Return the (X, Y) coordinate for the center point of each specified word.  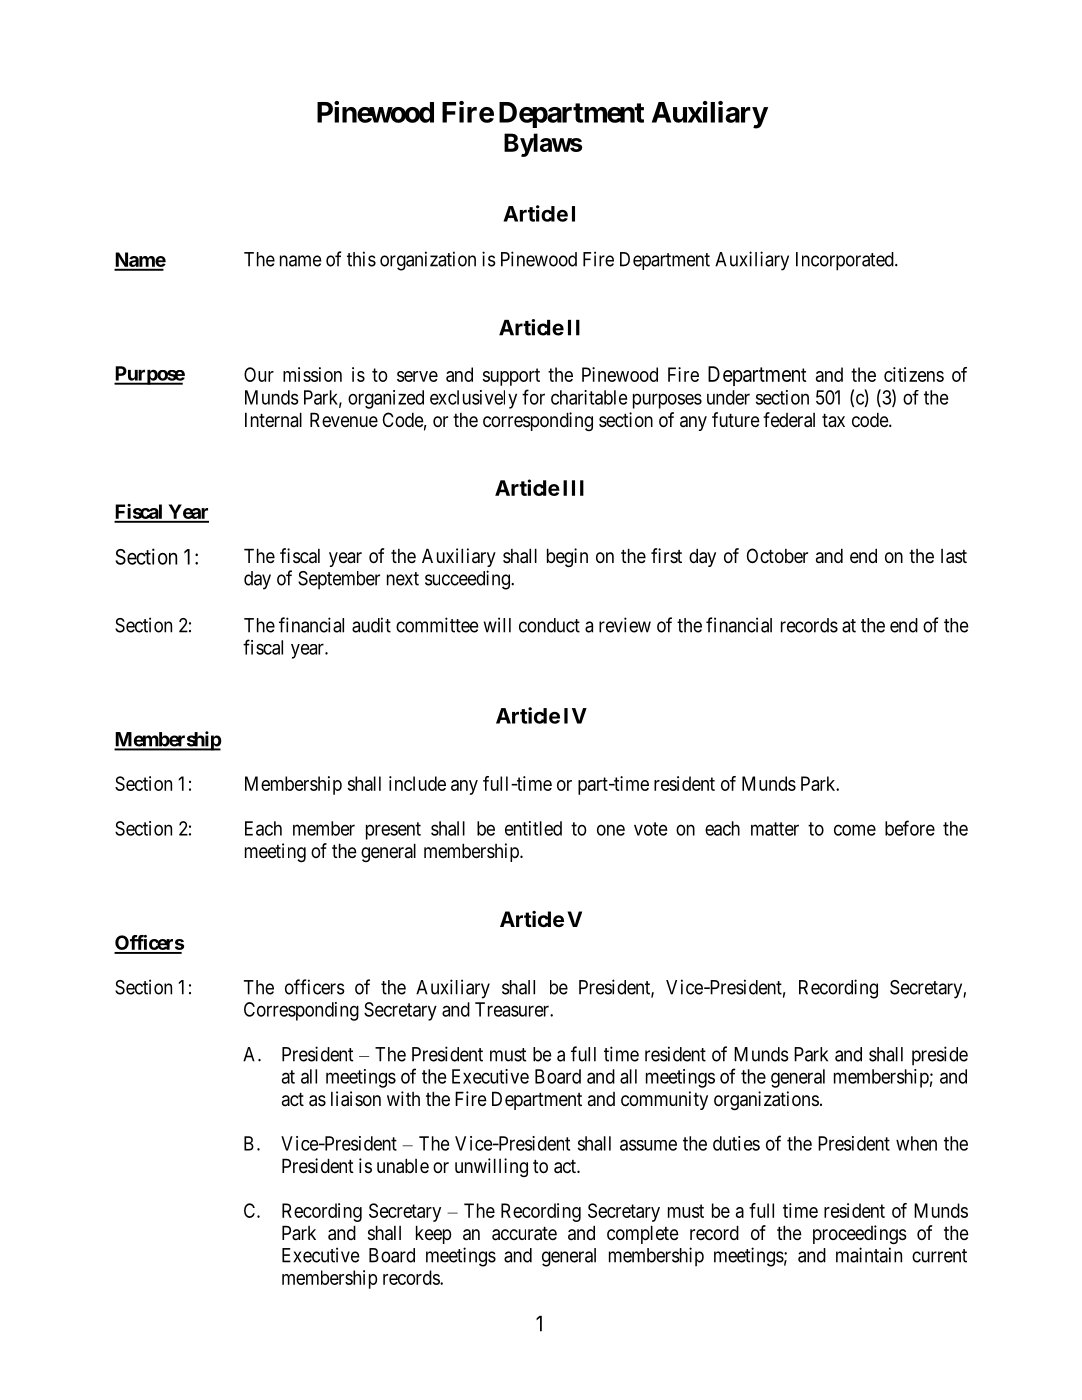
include (417, 783)
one (611, 830)
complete (643, 1234)
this (361, 259)
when (916, 1143)
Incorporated (846, 261)
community (664, 1100)
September (339, 580)
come (855, 830)
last (954, 556)
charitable (589, 397)
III (573, 488)
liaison (356, 1099)
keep (434, 1234)
